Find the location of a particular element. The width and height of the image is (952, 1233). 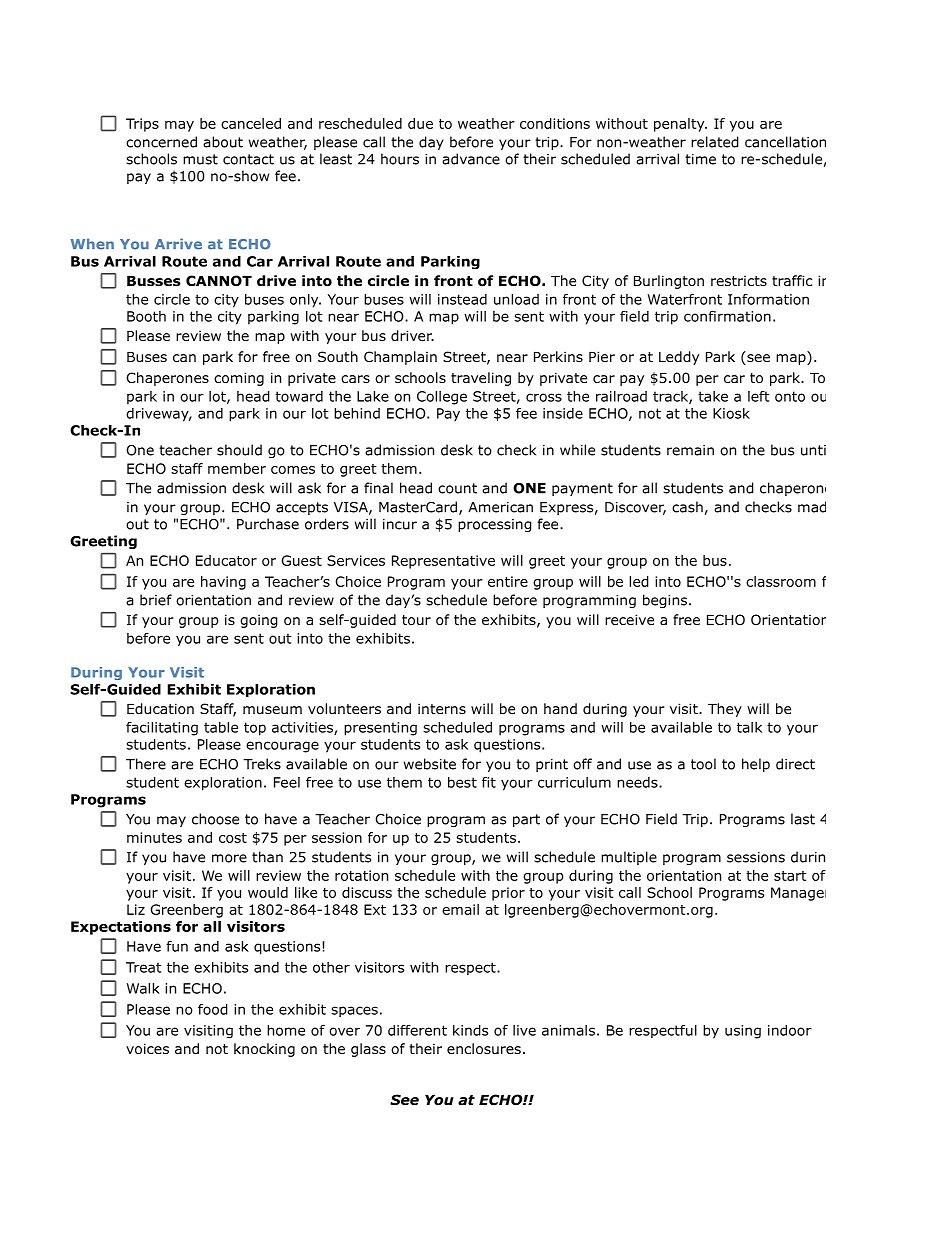

kinds is located at coordinates (470, 1030).
